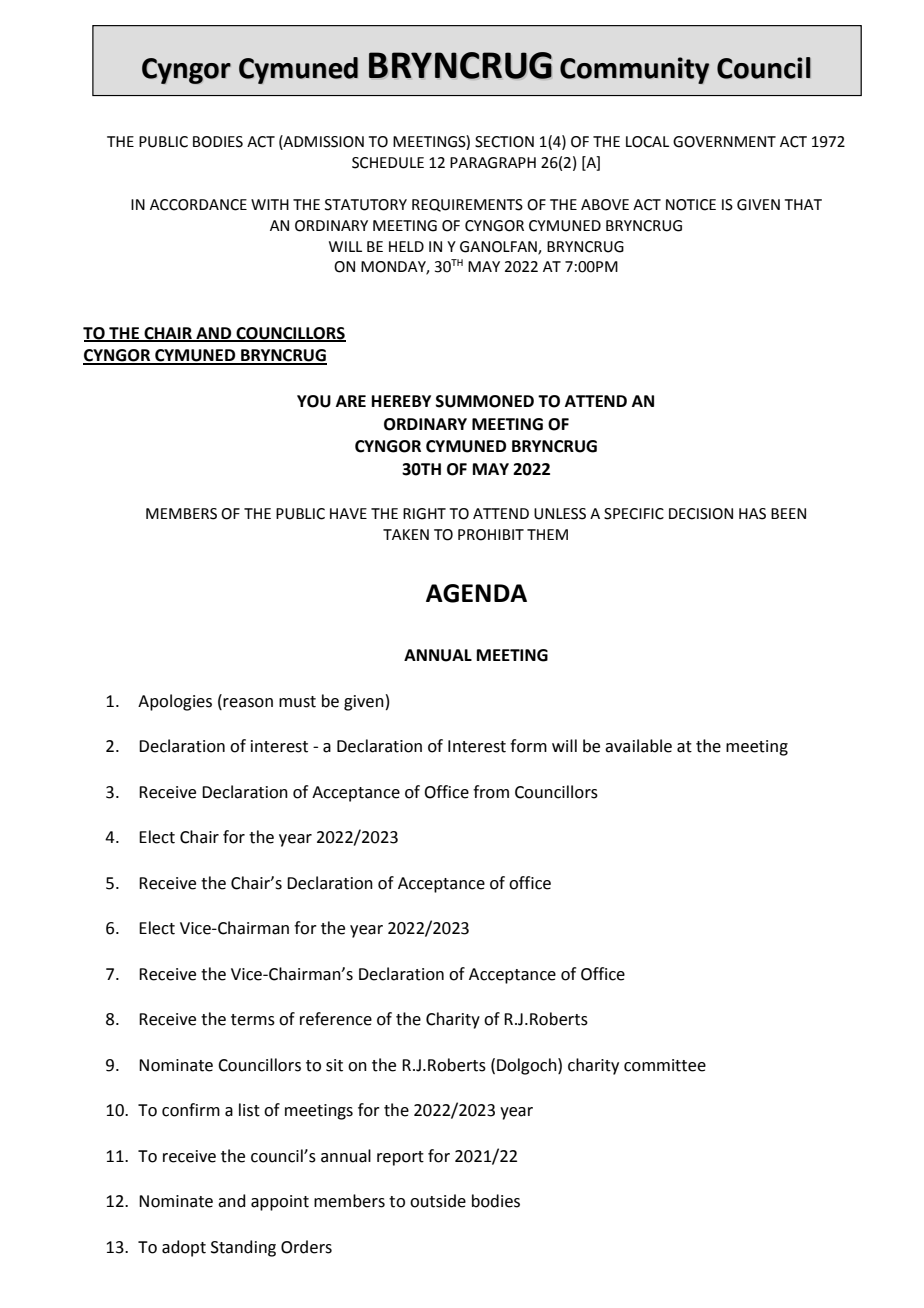 The height and width of the document is (1308, 924). Describe the element at coordinates (438, 1201) in the document. I see `outside` at that location.
